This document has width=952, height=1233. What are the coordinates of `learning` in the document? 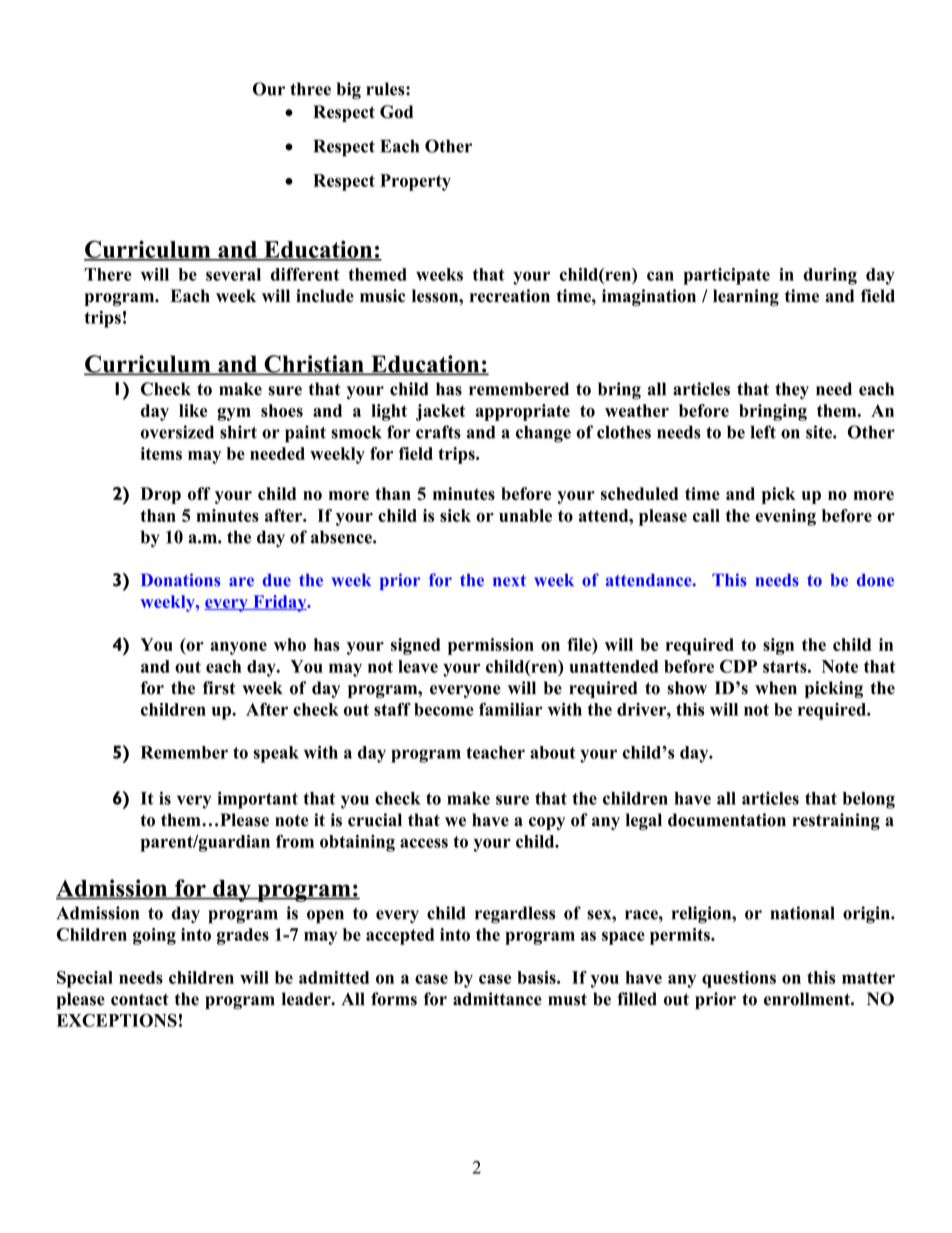 It's located at (746, 297).
